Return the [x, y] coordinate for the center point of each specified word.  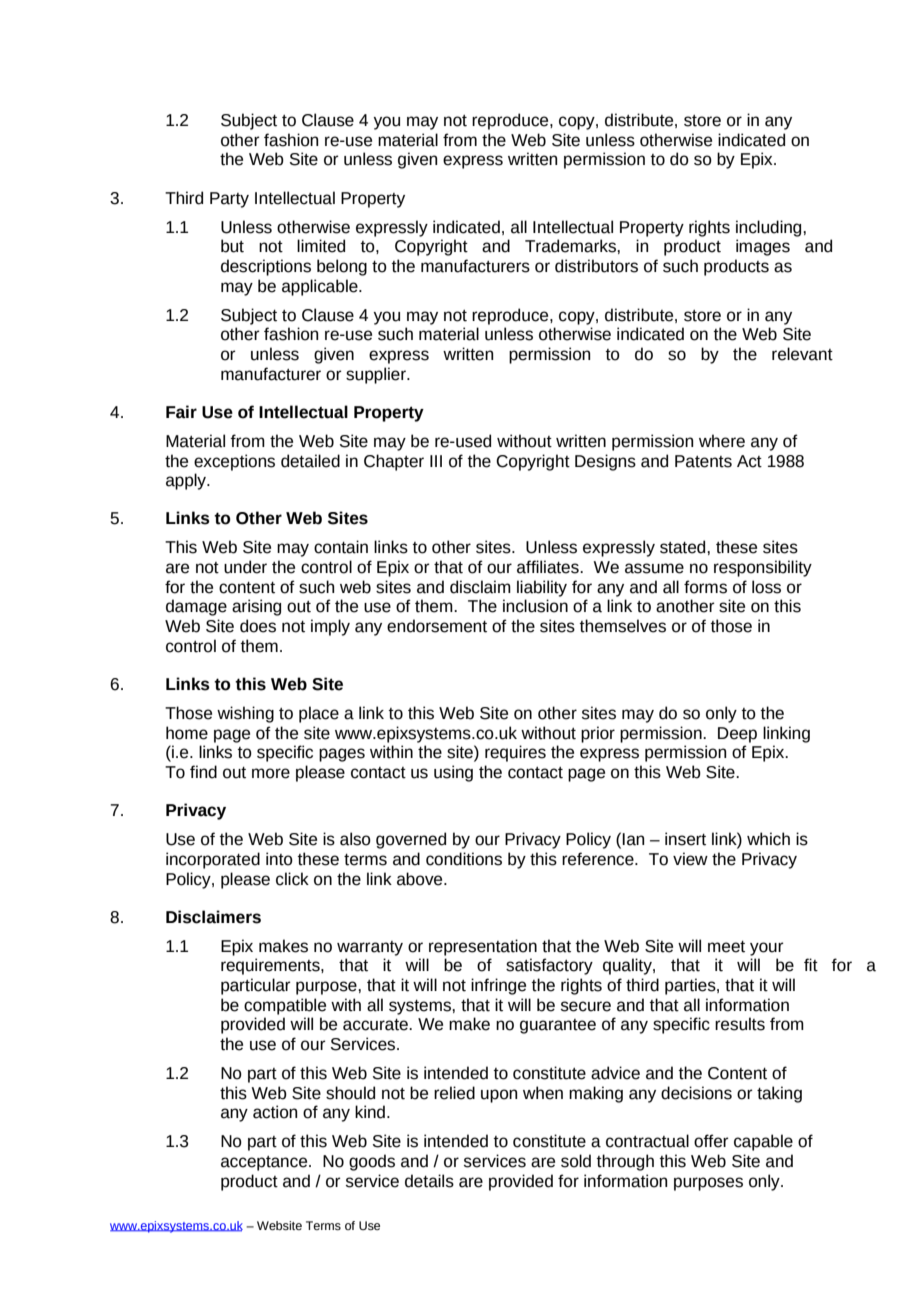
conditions [464, 859]
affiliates [549, 567]
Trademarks [571, 246]
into [279, 859]
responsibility [763, 568]
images [763, 247]
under [245, 567]
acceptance [265, 1163]
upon [499, 1096]
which [768, 839]
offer [711, 1141]
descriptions [266, 267]
